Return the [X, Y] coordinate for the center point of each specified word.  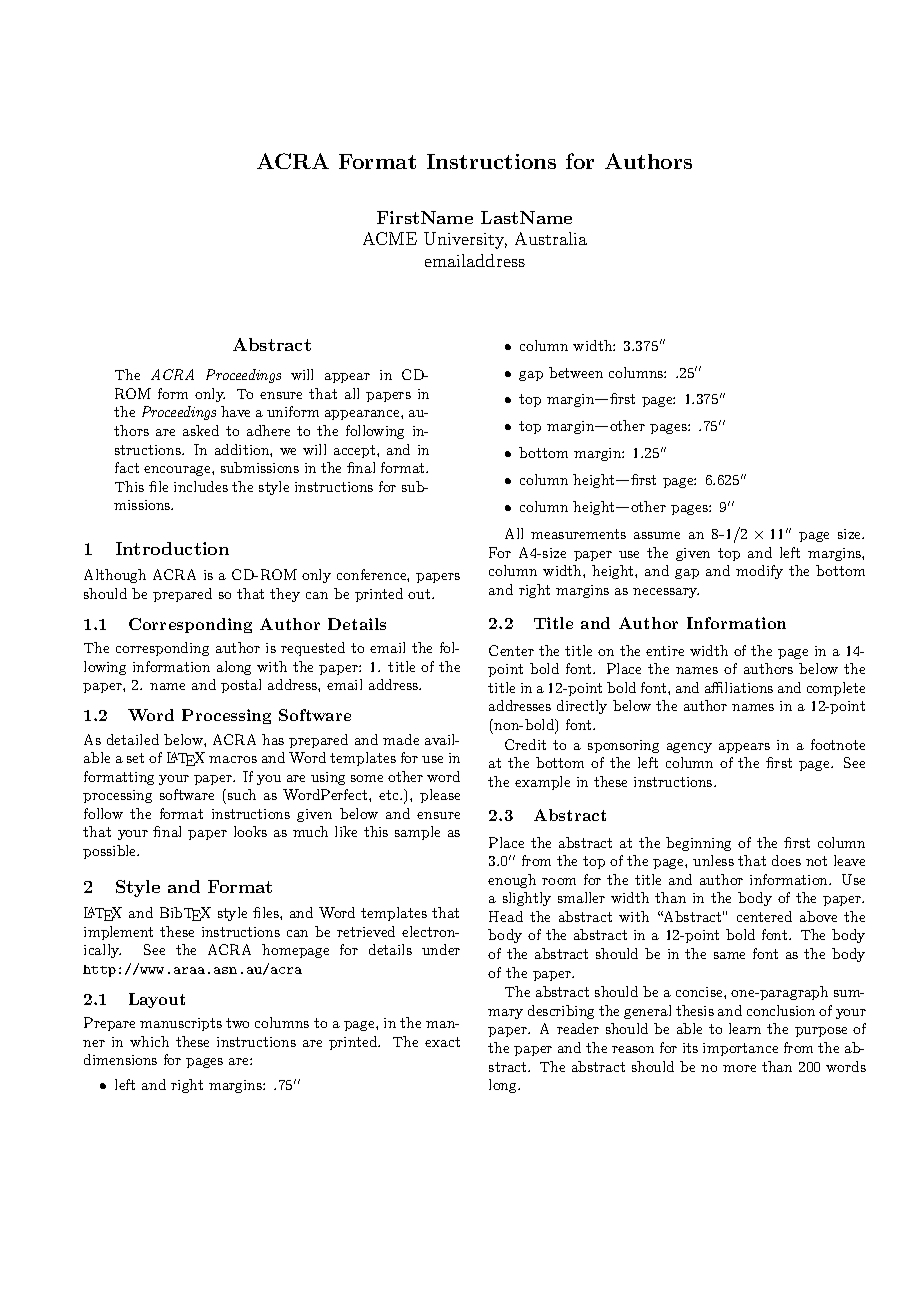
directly [582, 707]
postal [241, 686]
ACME [390, 238]
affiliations [739, 687]
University [465, 240]
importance [740, 1049]
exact [442, 1042]
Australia [551, 238]
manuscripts [181, 1024]
